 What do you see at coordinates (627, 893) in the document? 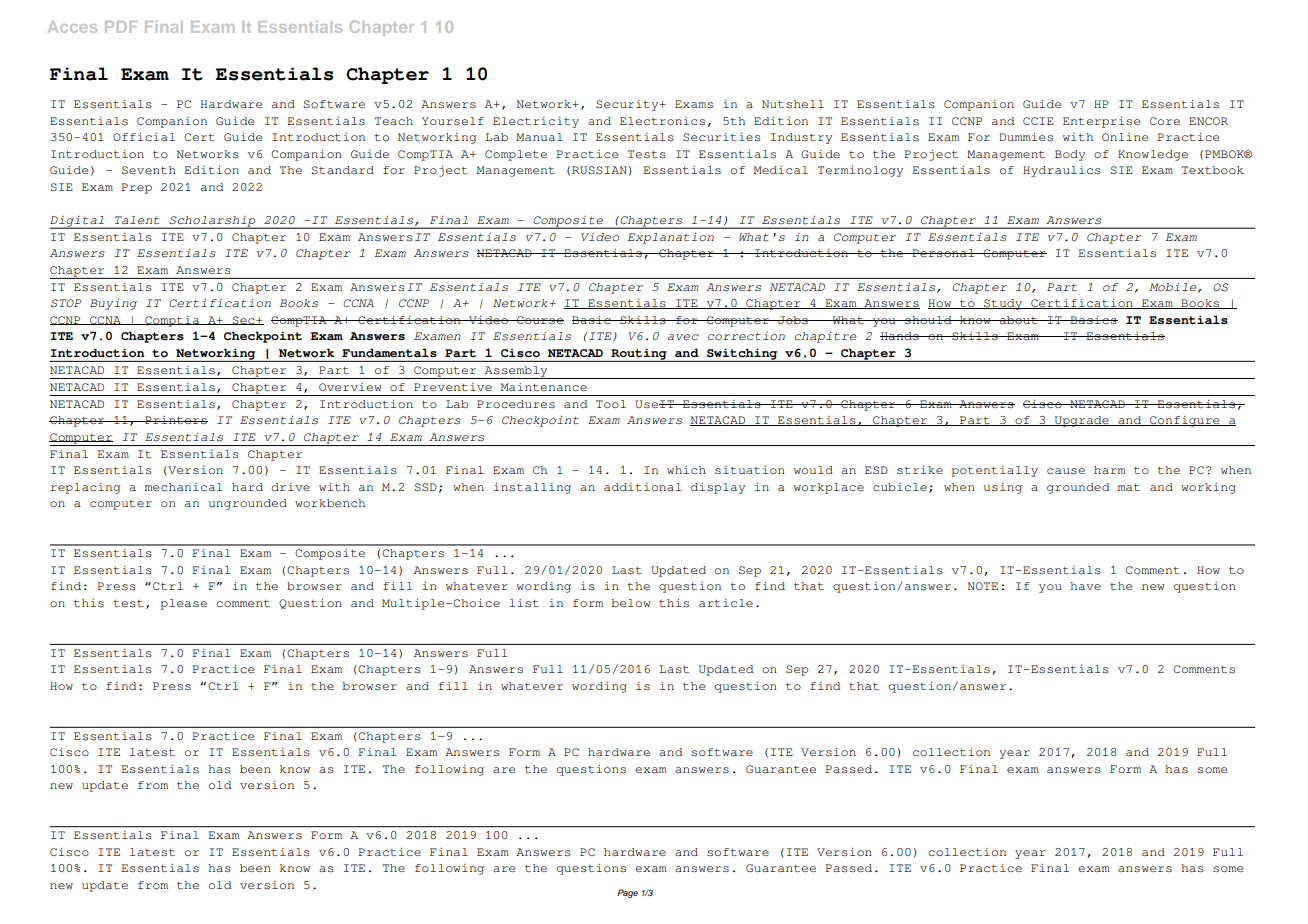
I see `Page` at bounding box center [627, 893].
